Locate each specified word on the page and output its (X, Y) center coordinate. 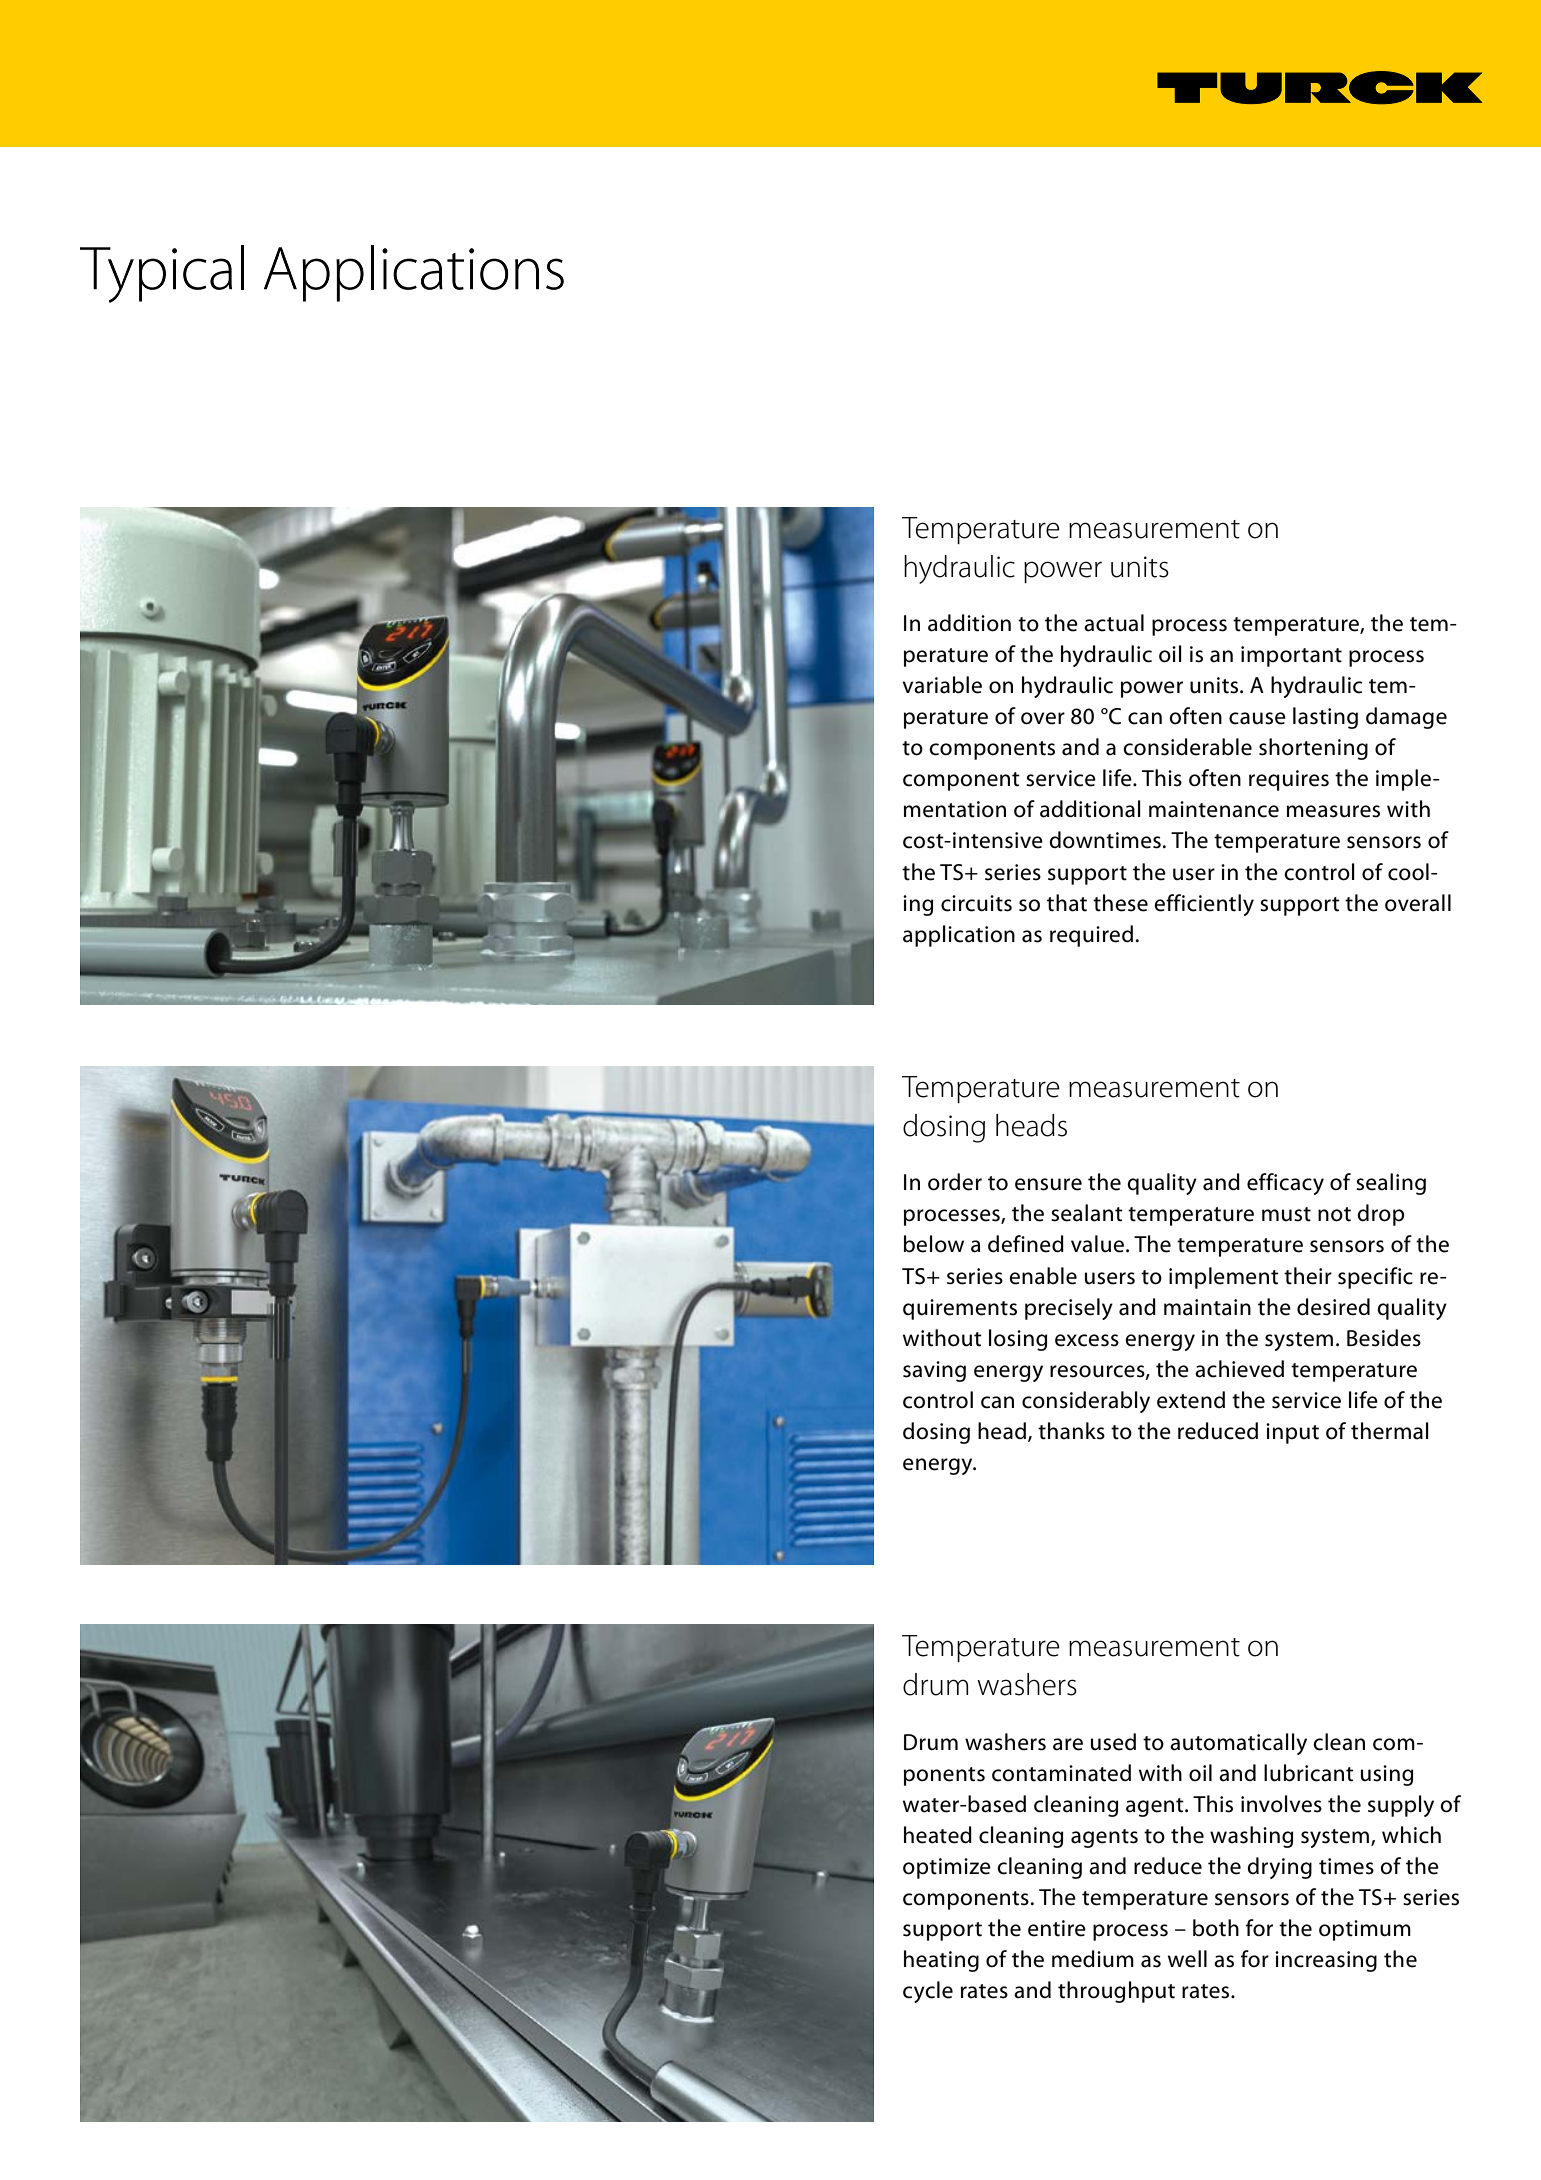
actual (1114, 623)
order (955, 1182)
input (1292, 1433)
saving (934, 1371)
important (1291, 656)
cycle (928, 1992)
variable (942, 685)
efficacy (1285, 1184)
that (1067, 903)
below (934, 1244)
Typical (162, 274)
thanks (1071, 1431)
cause (1257, 718)
